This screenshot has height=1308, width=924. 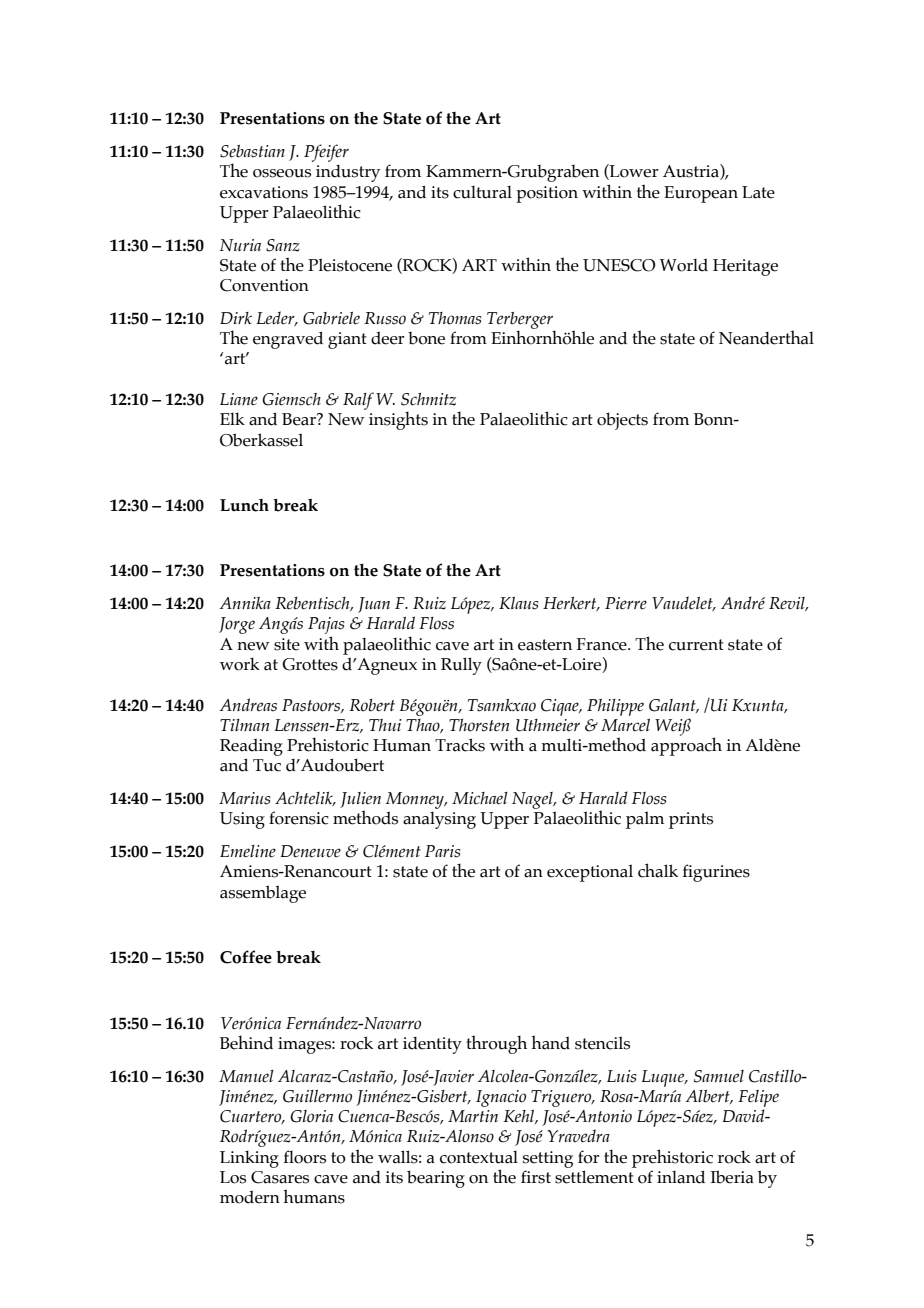 I want to click on contextual, so click(x=479, y=1157).
